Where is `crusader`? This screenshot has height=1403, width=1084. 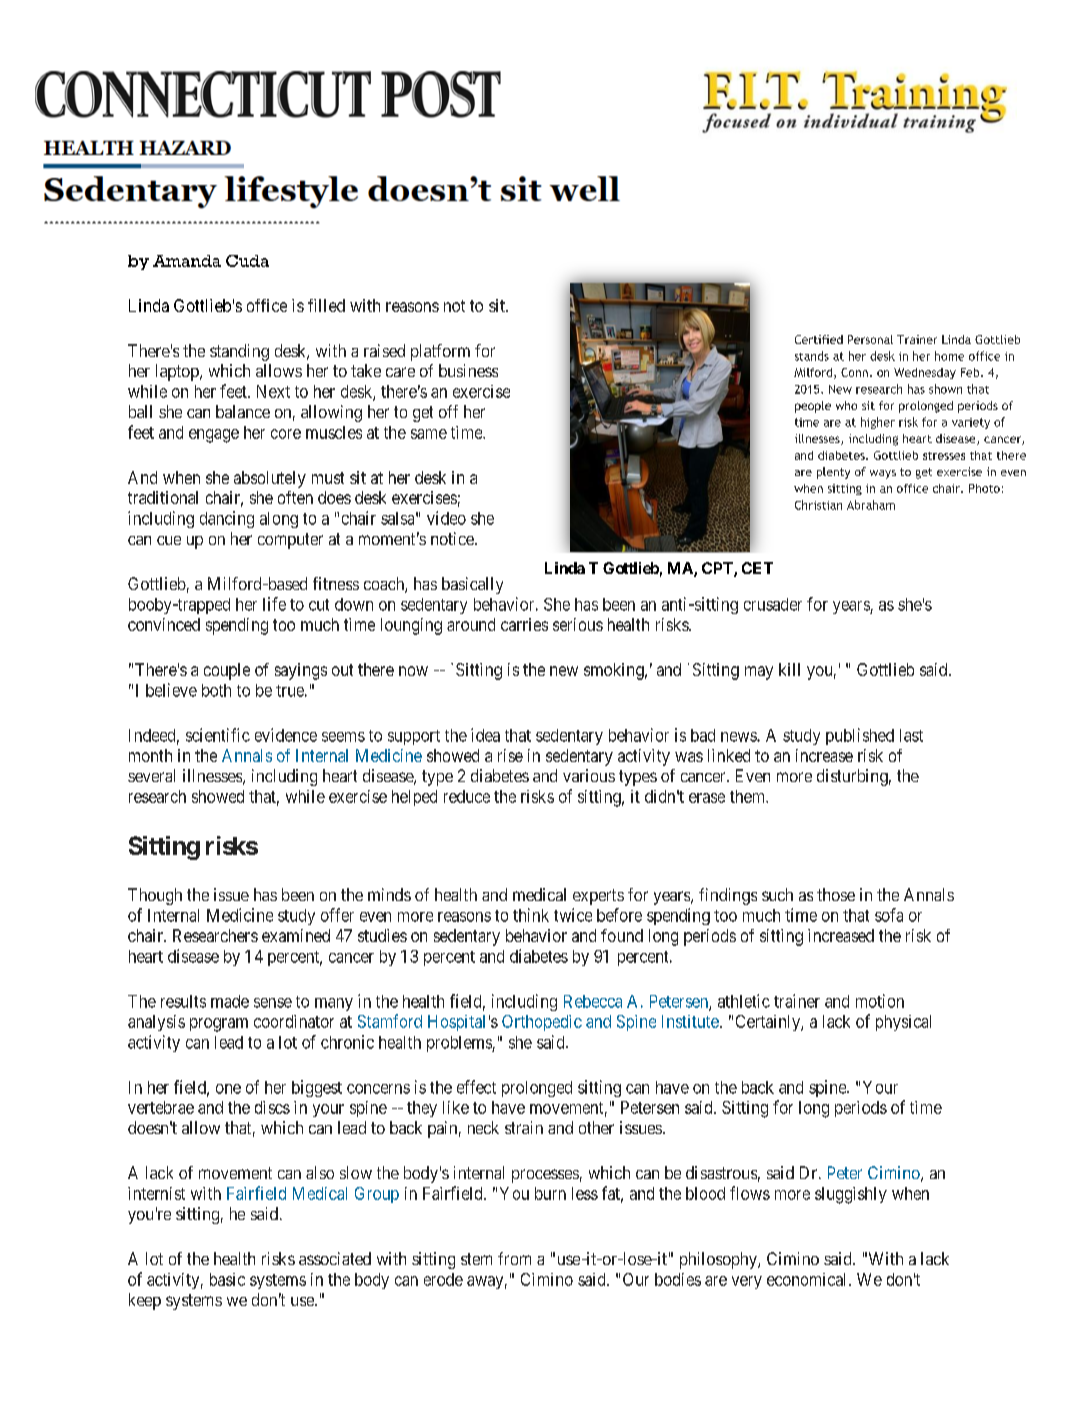
crusader is located at coordinates (773, 604).
